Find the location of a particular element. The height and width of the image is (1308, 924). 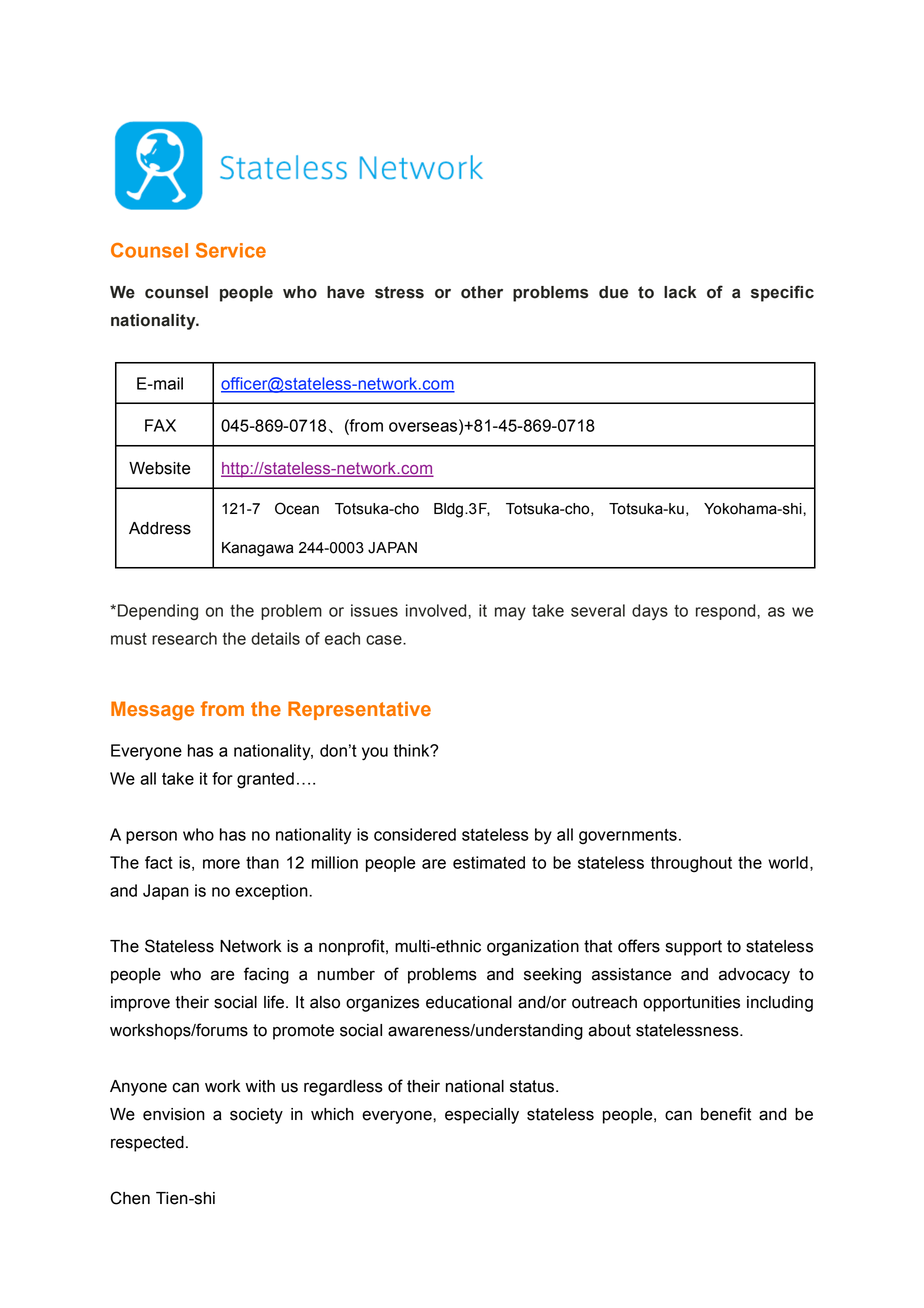

other is located at coordinates (482, 292).
